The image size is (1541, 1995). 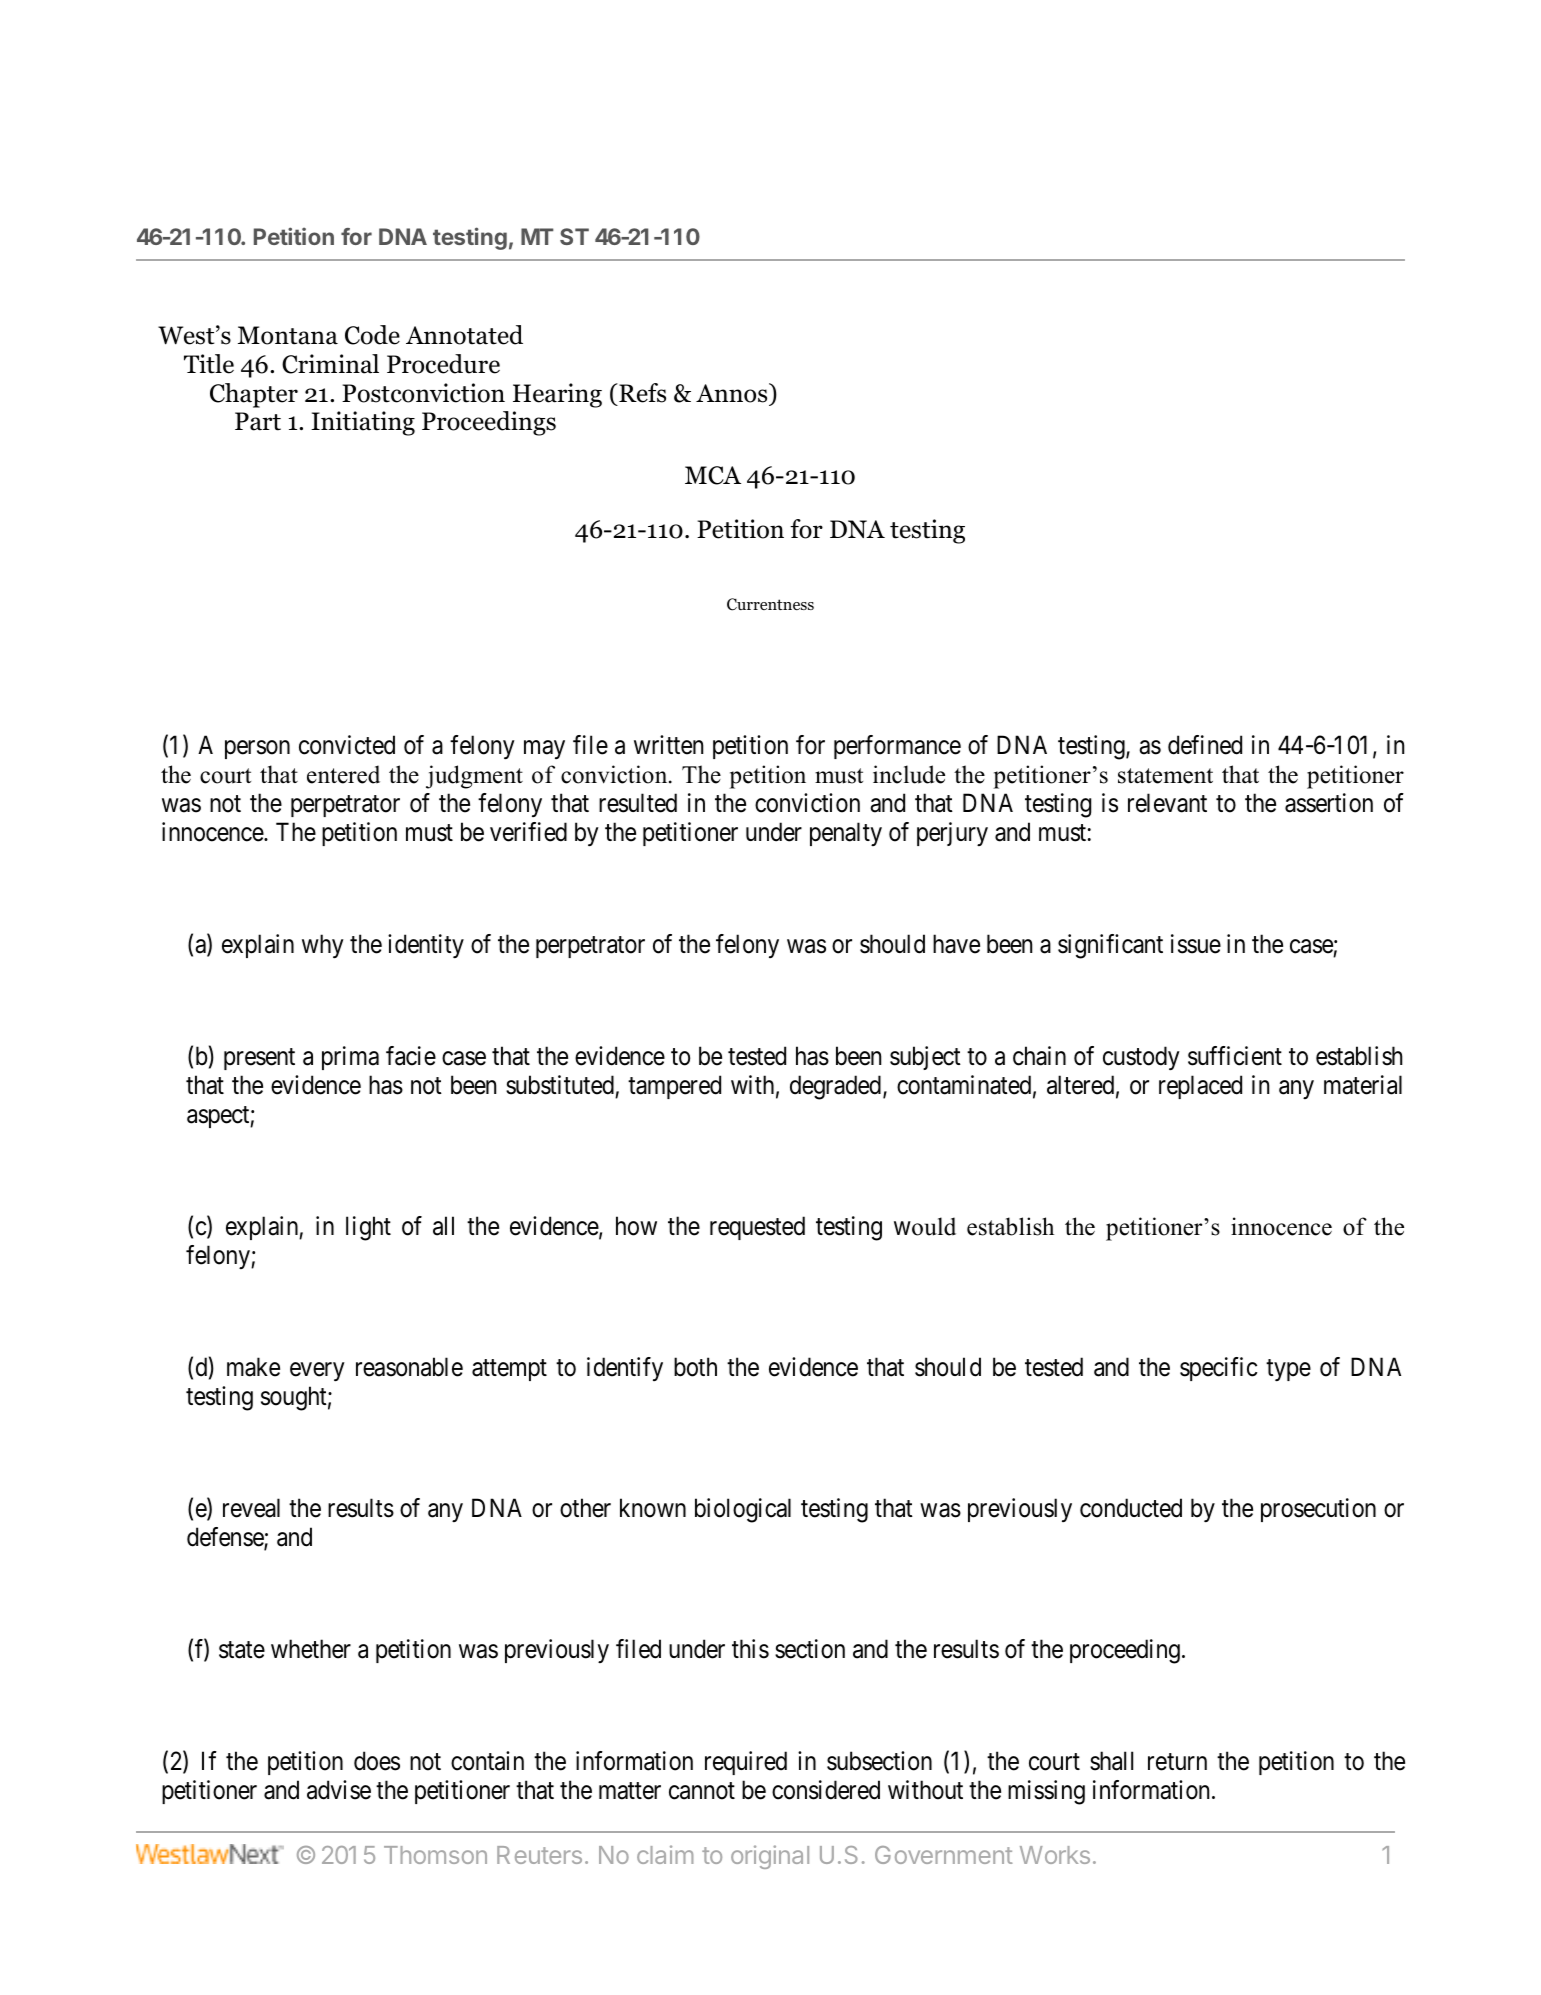 What do you see at coordinates (713, 475) in the page?
I see `MCA` at bounding box center [713, 475].
